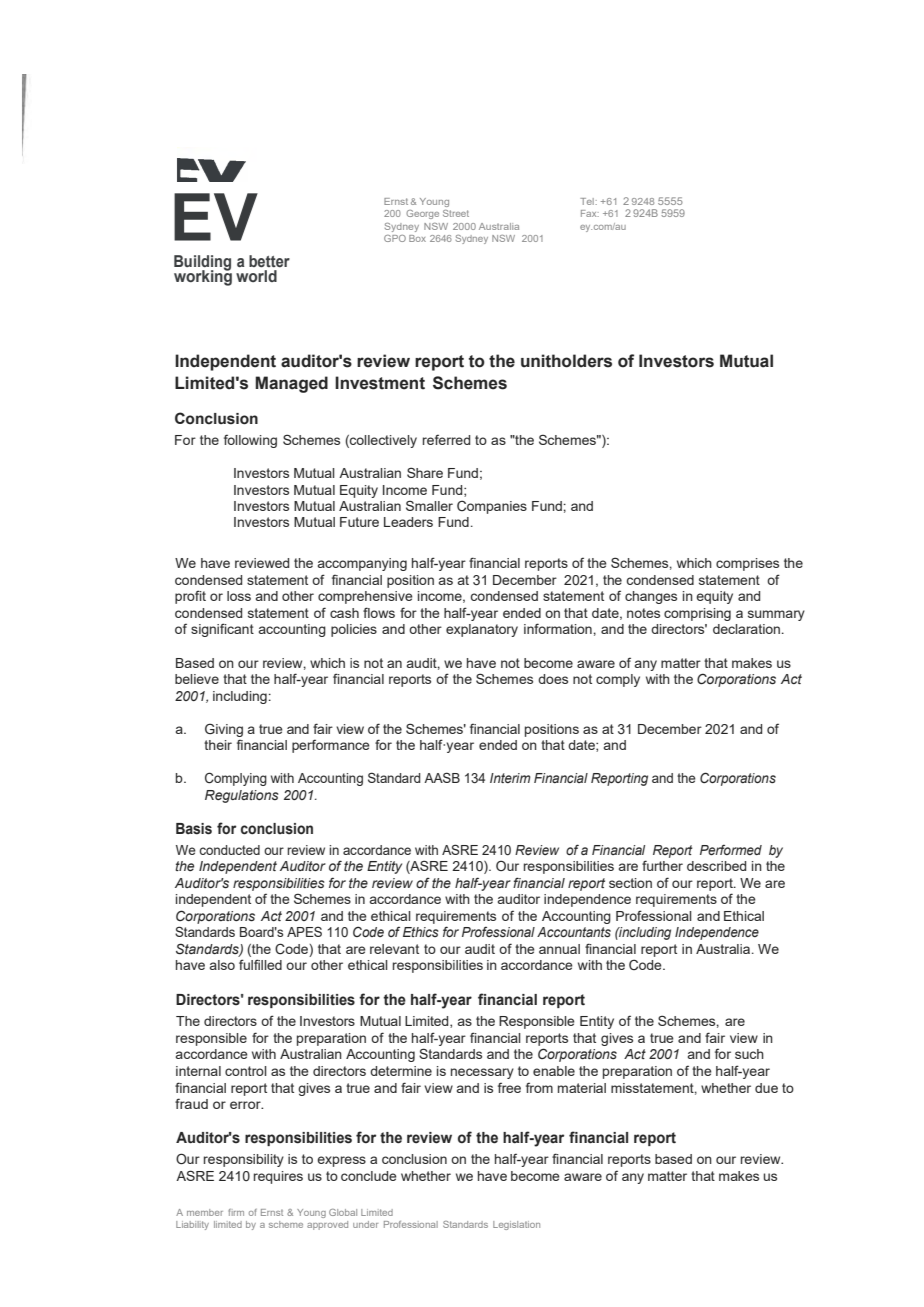 This image has width=924, height=1307. What do you see at coordinates (516, 1225) in the image?
I see `Legislation` at bounding box center [516, 1225].
